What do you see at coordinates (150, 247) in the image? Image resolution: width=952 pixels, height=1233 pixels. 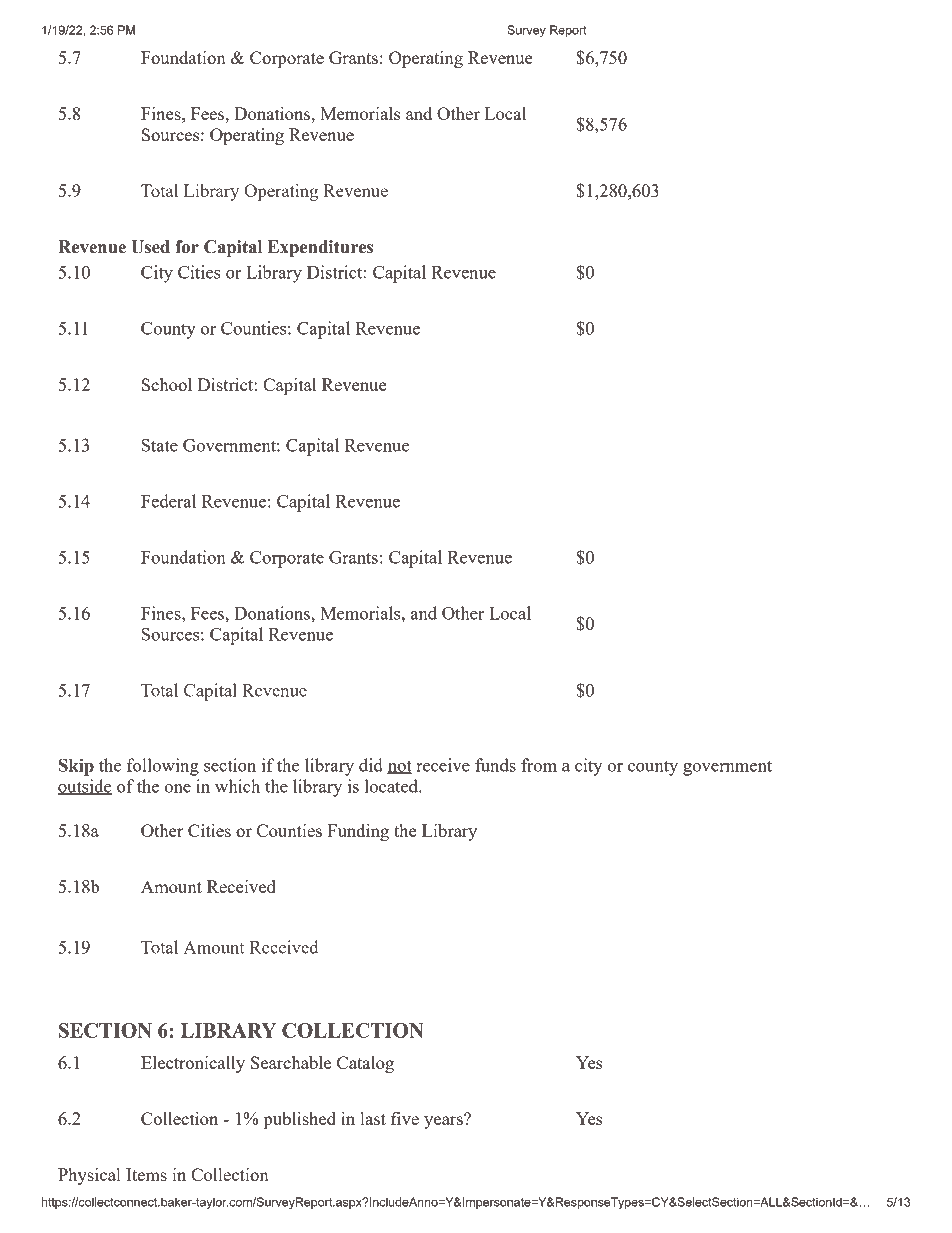 I see `Used` at bounding box center [150, 247].
